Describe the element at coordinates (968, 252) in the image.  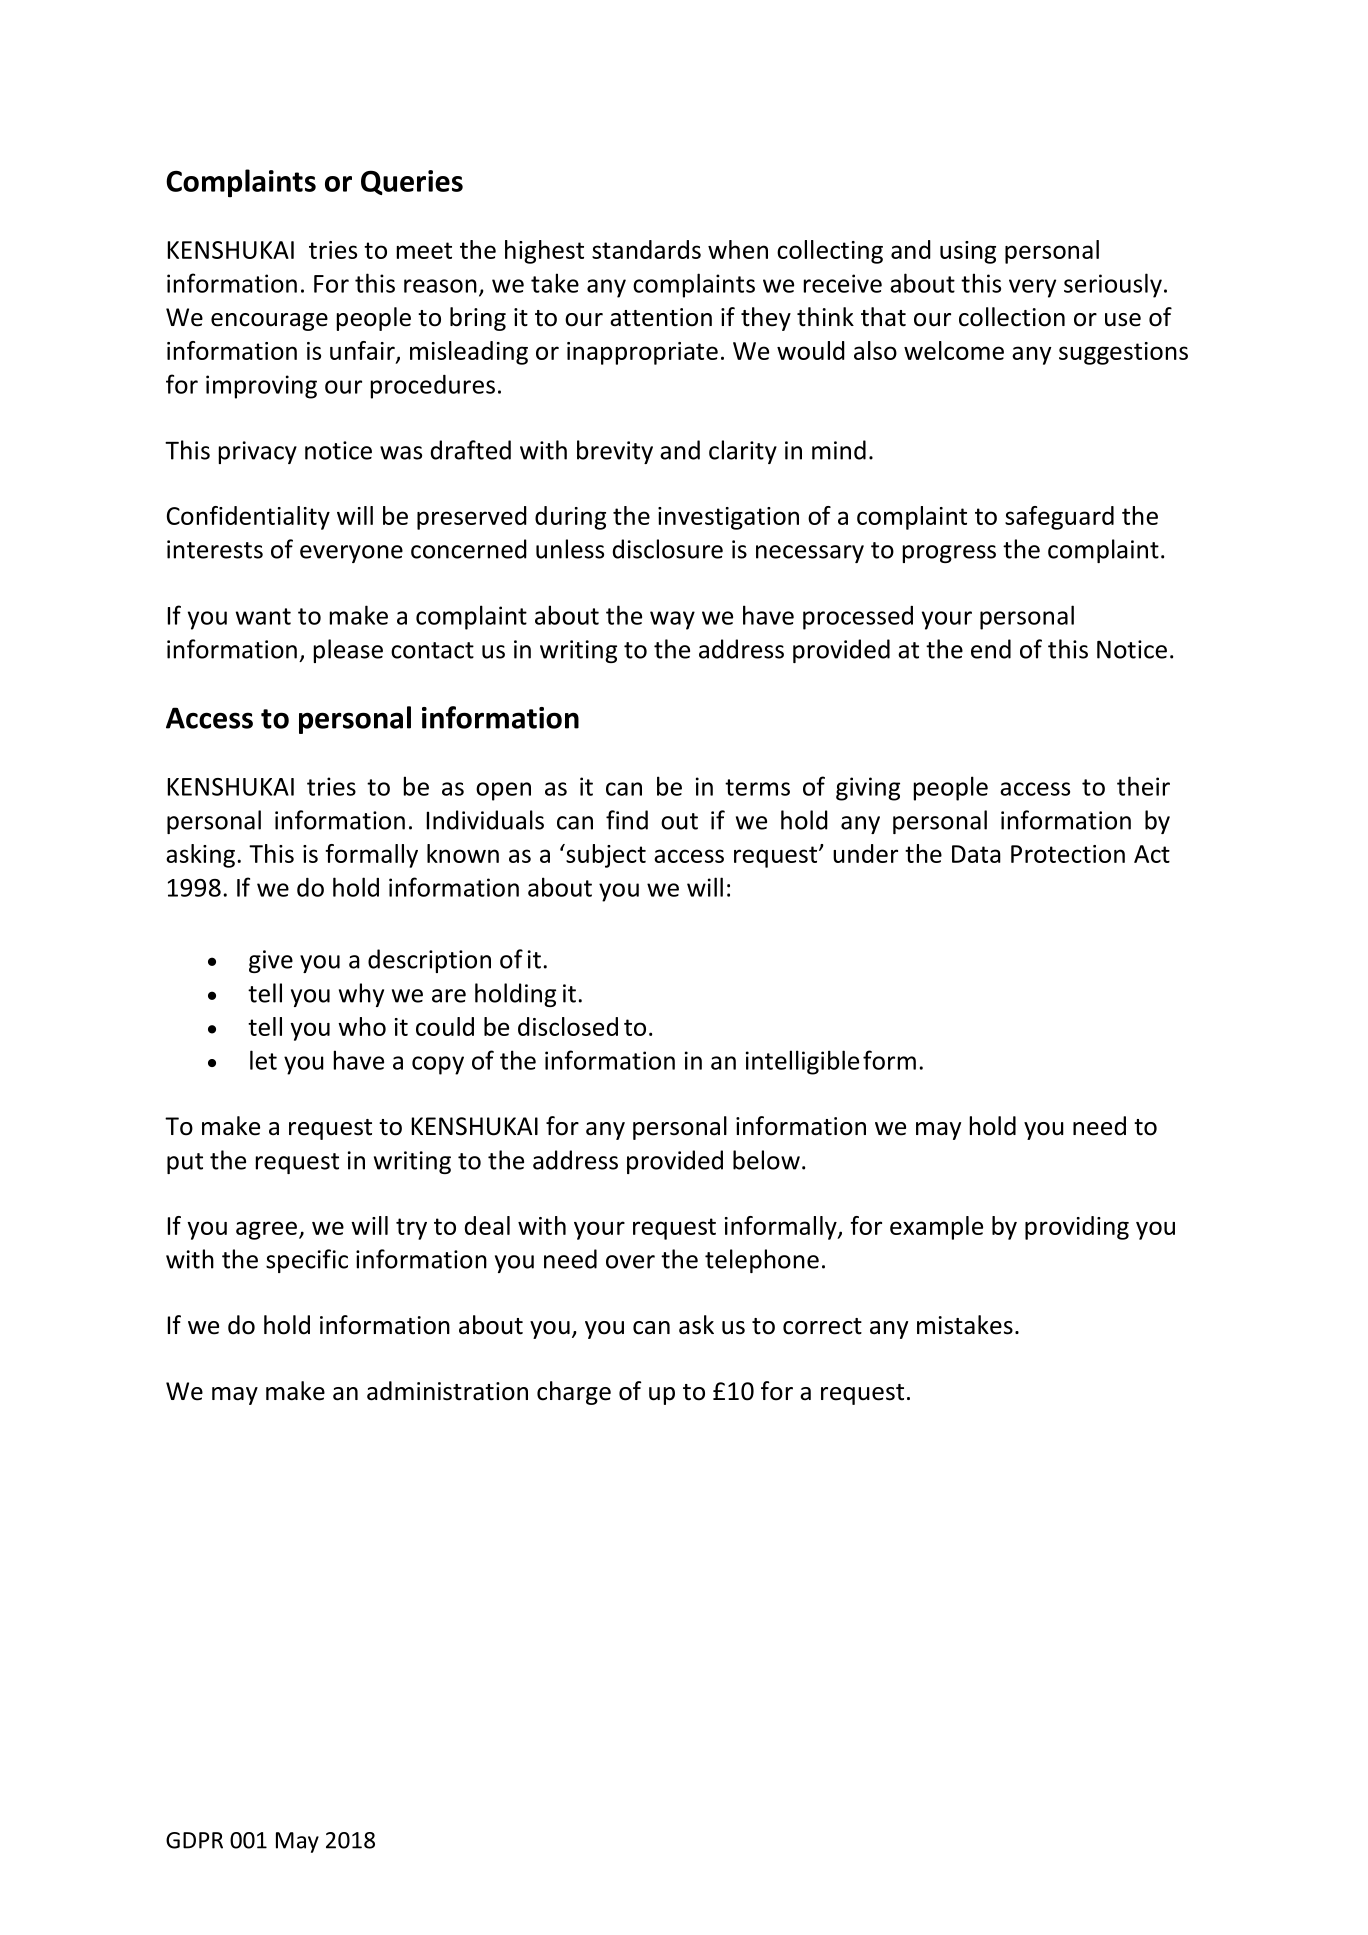
I see `using` at that location.
